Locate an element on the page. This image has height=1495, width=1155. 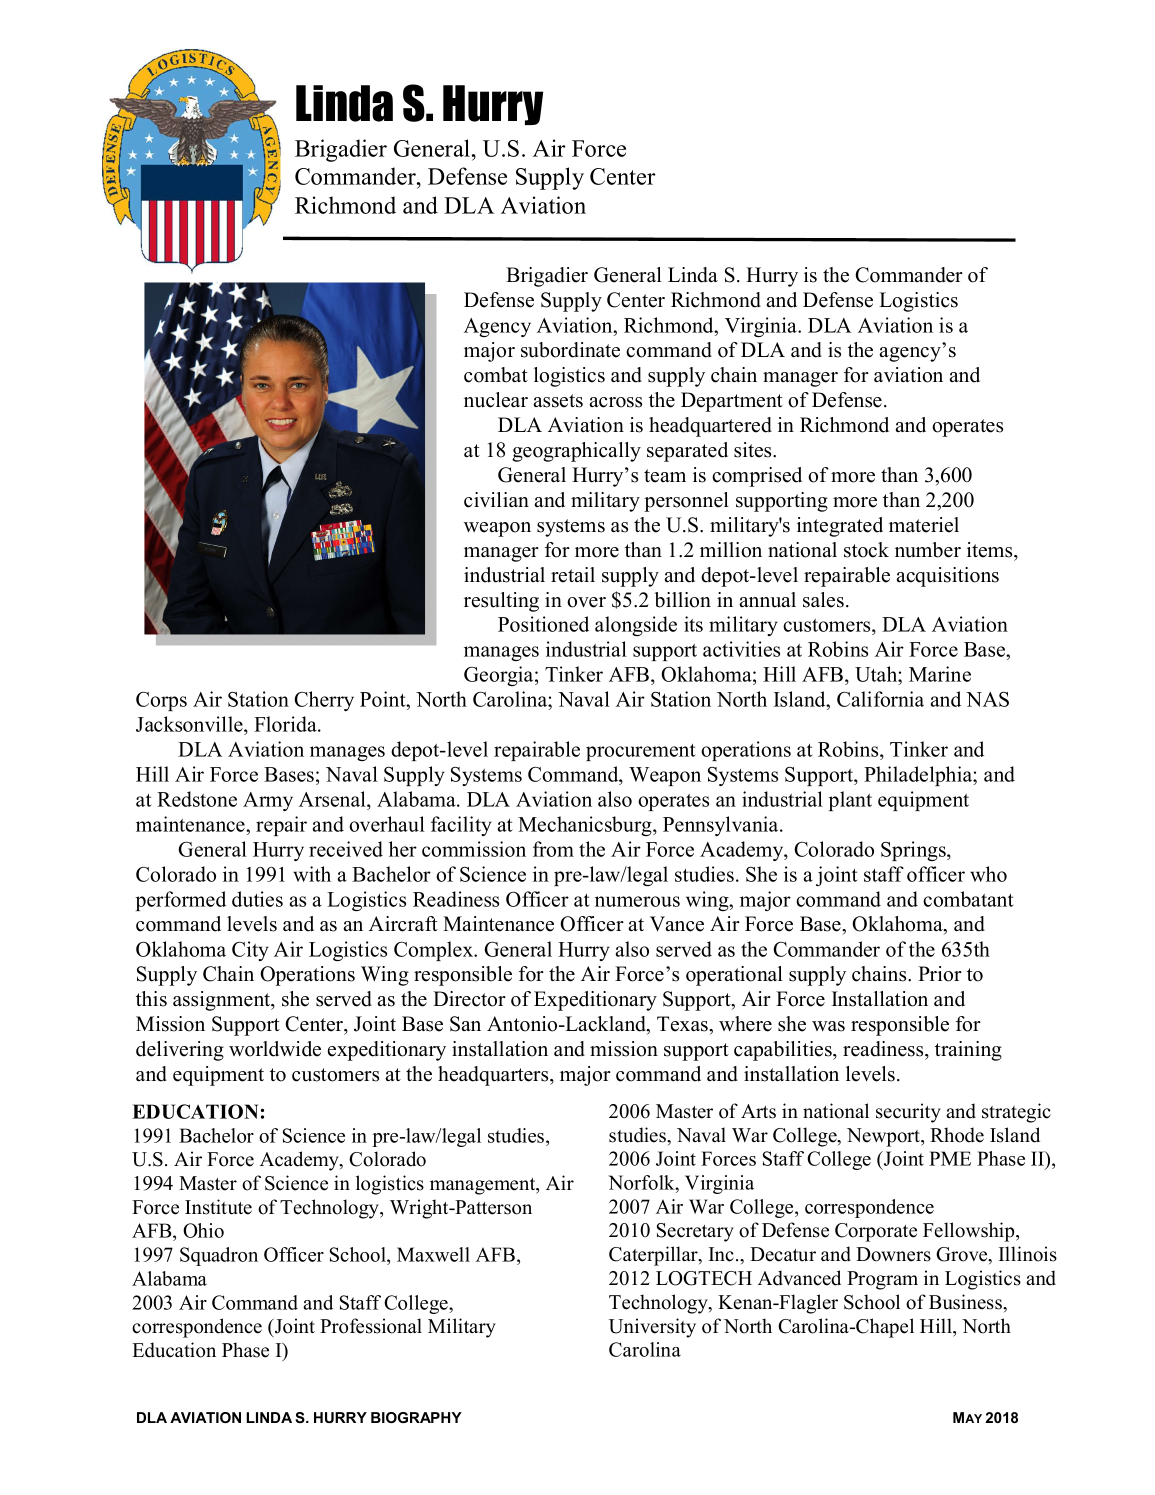
Department is located at coordinates (732, 402).
